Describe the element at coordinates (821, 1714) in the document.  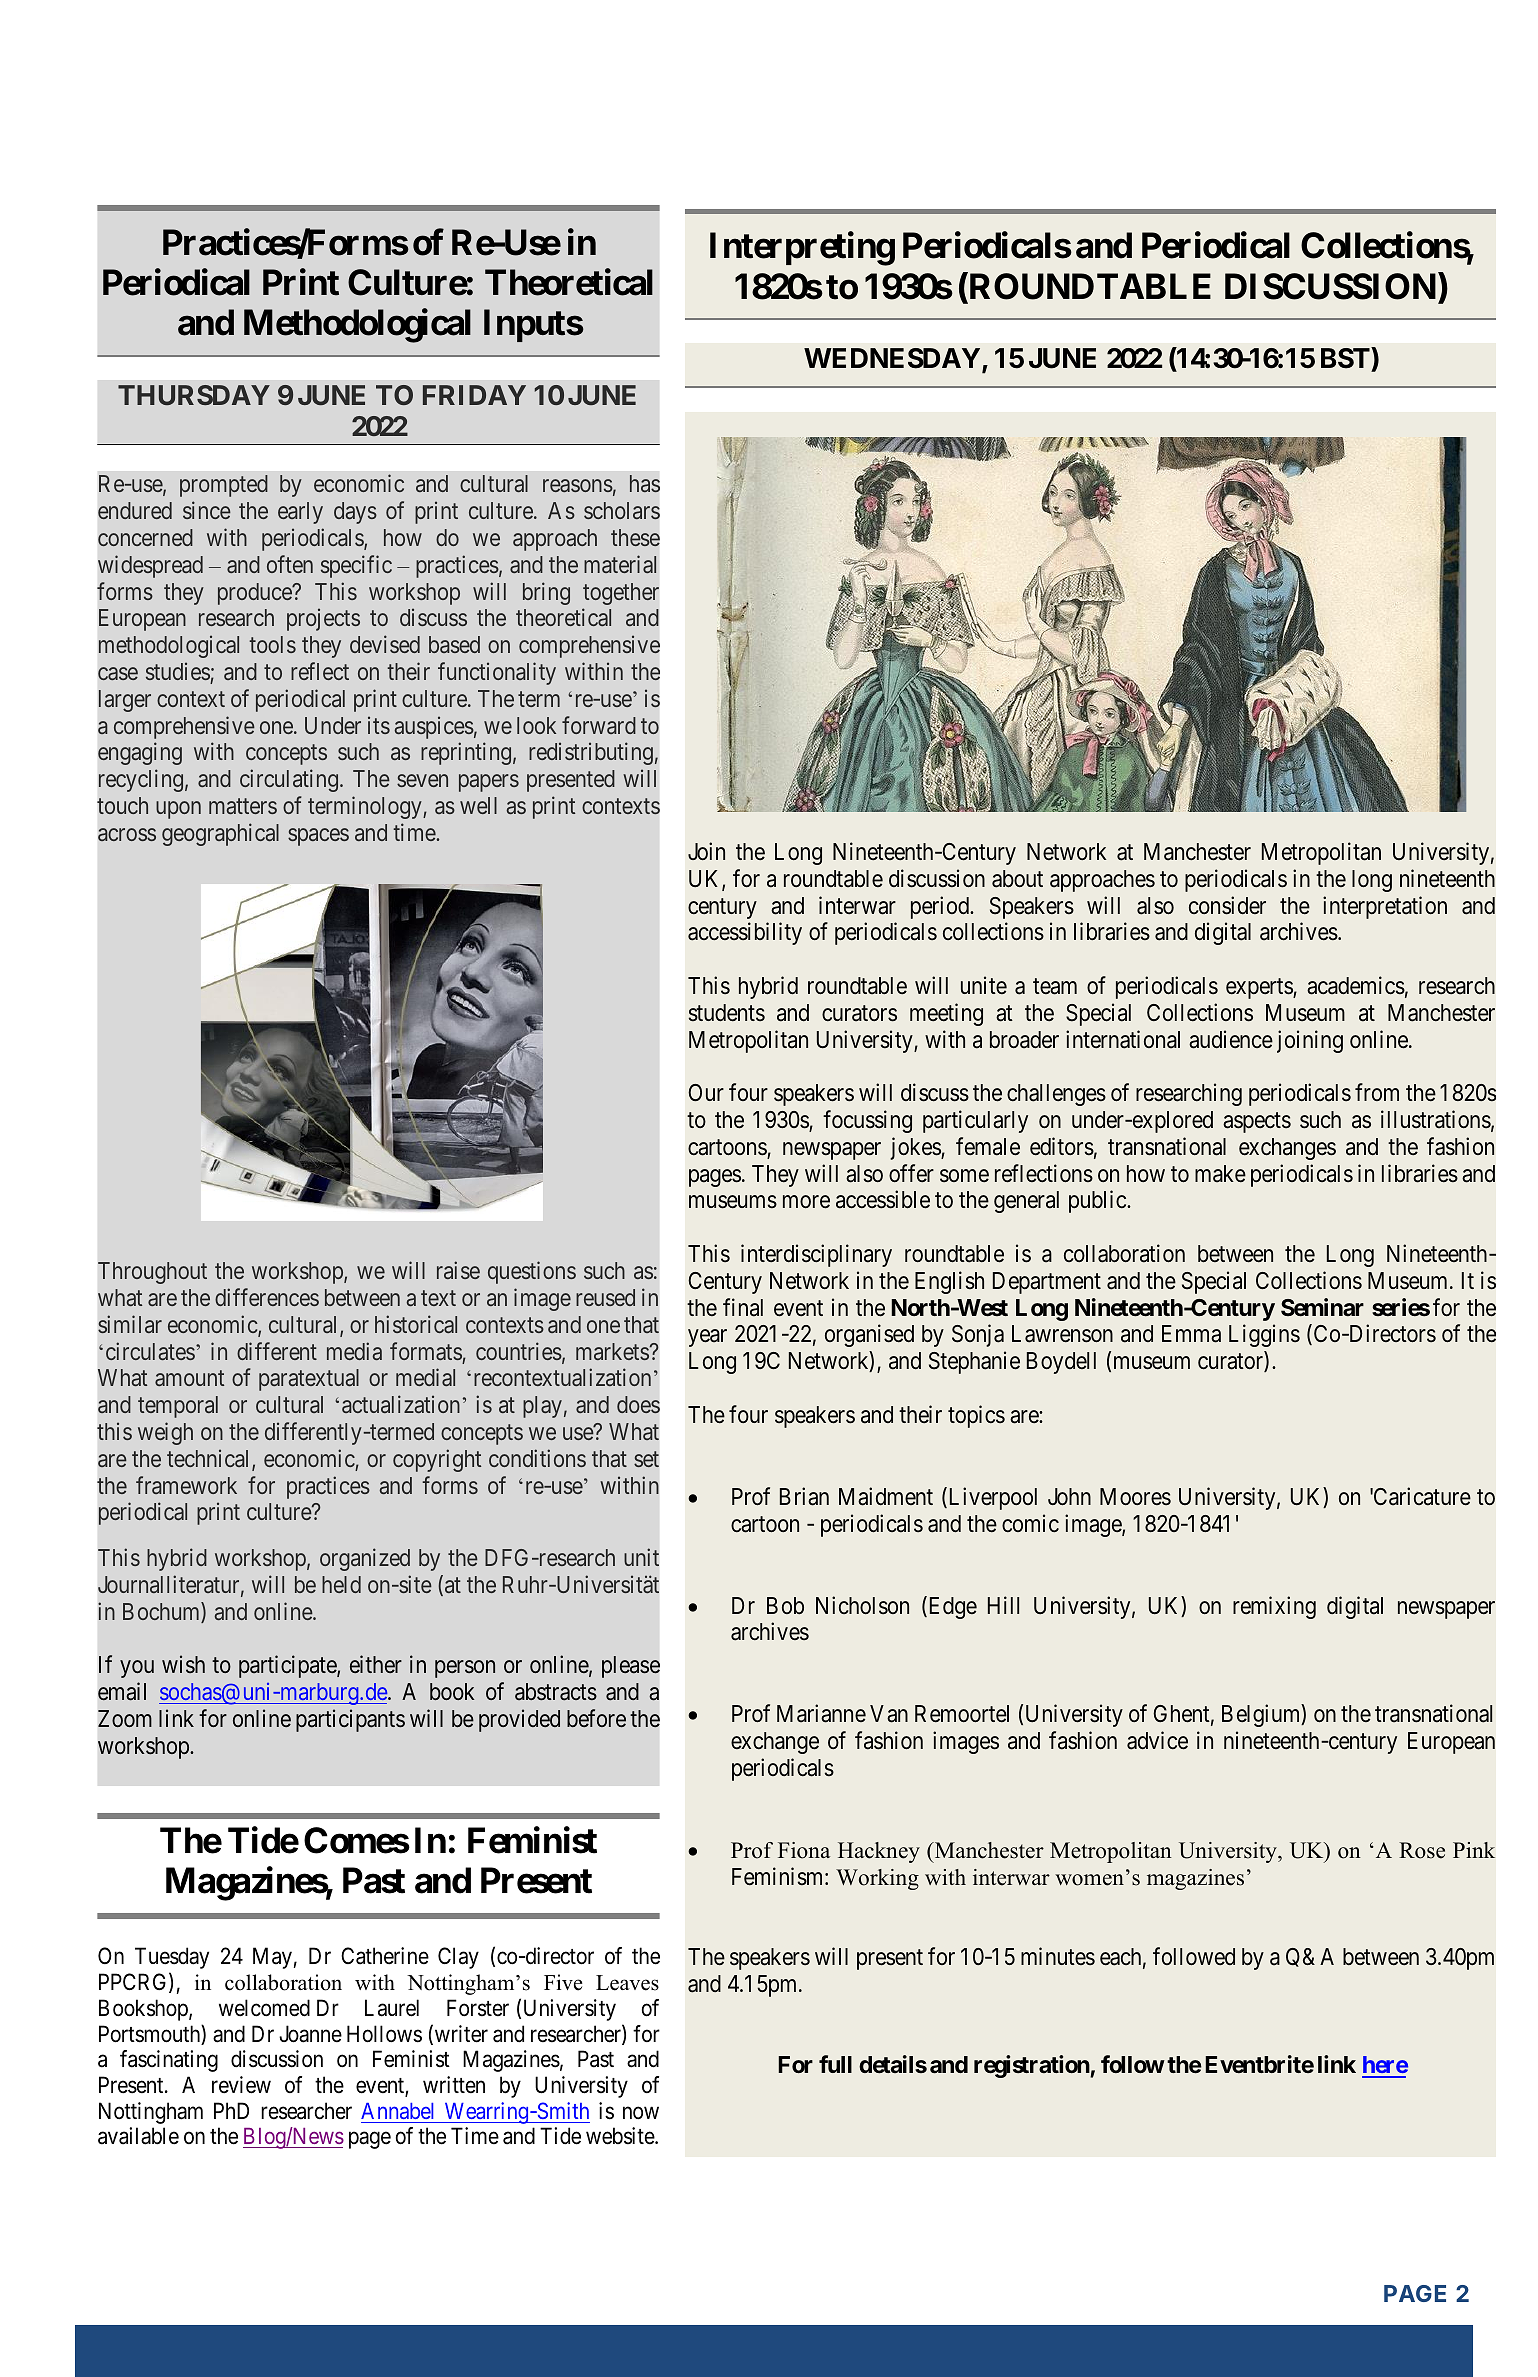
I see `Marianne` at that location.
